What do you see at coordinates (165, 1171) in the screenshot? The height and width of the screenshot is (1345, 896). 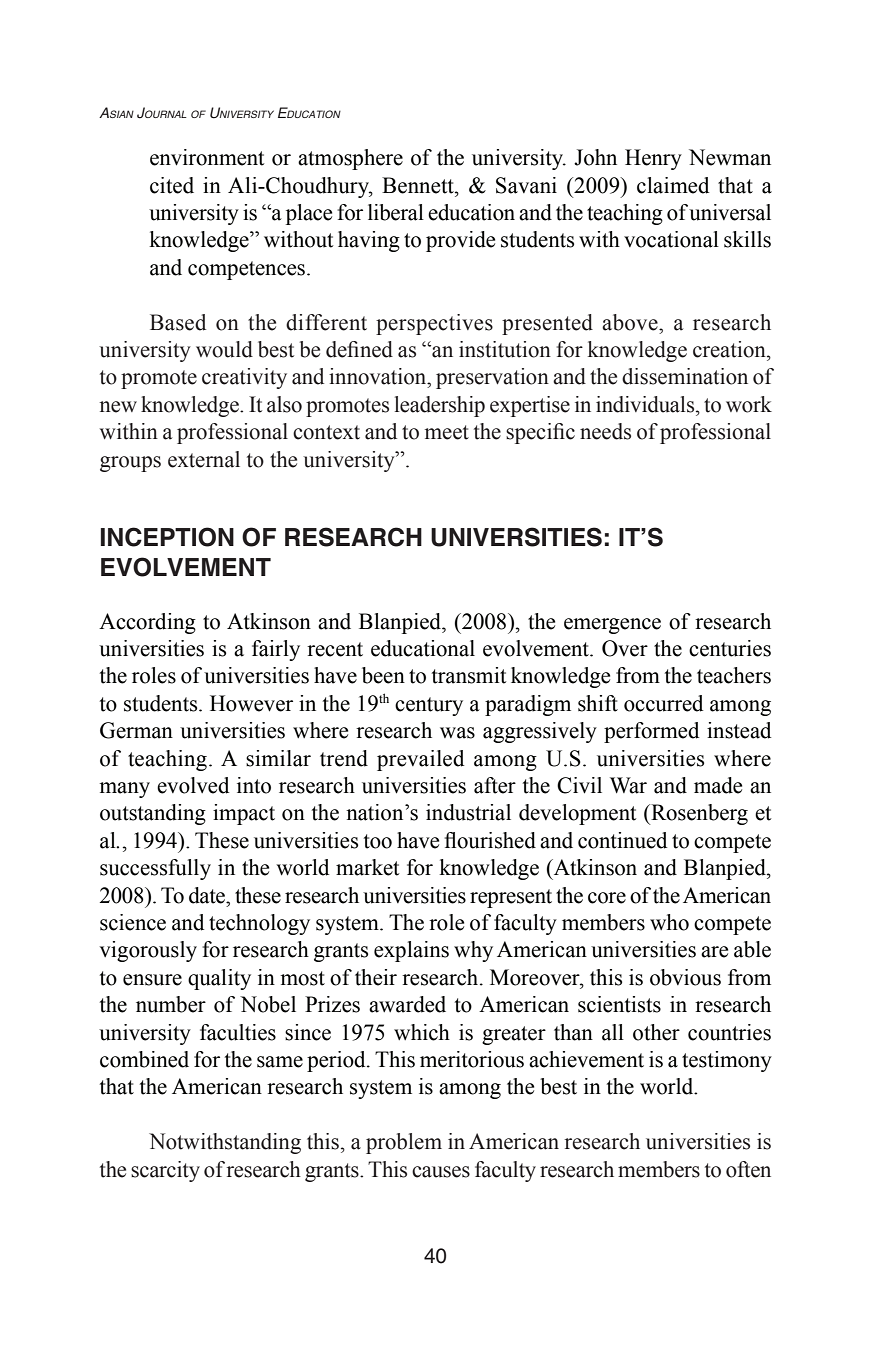 I see `scarcity` at bounding box center [165, 1171].
